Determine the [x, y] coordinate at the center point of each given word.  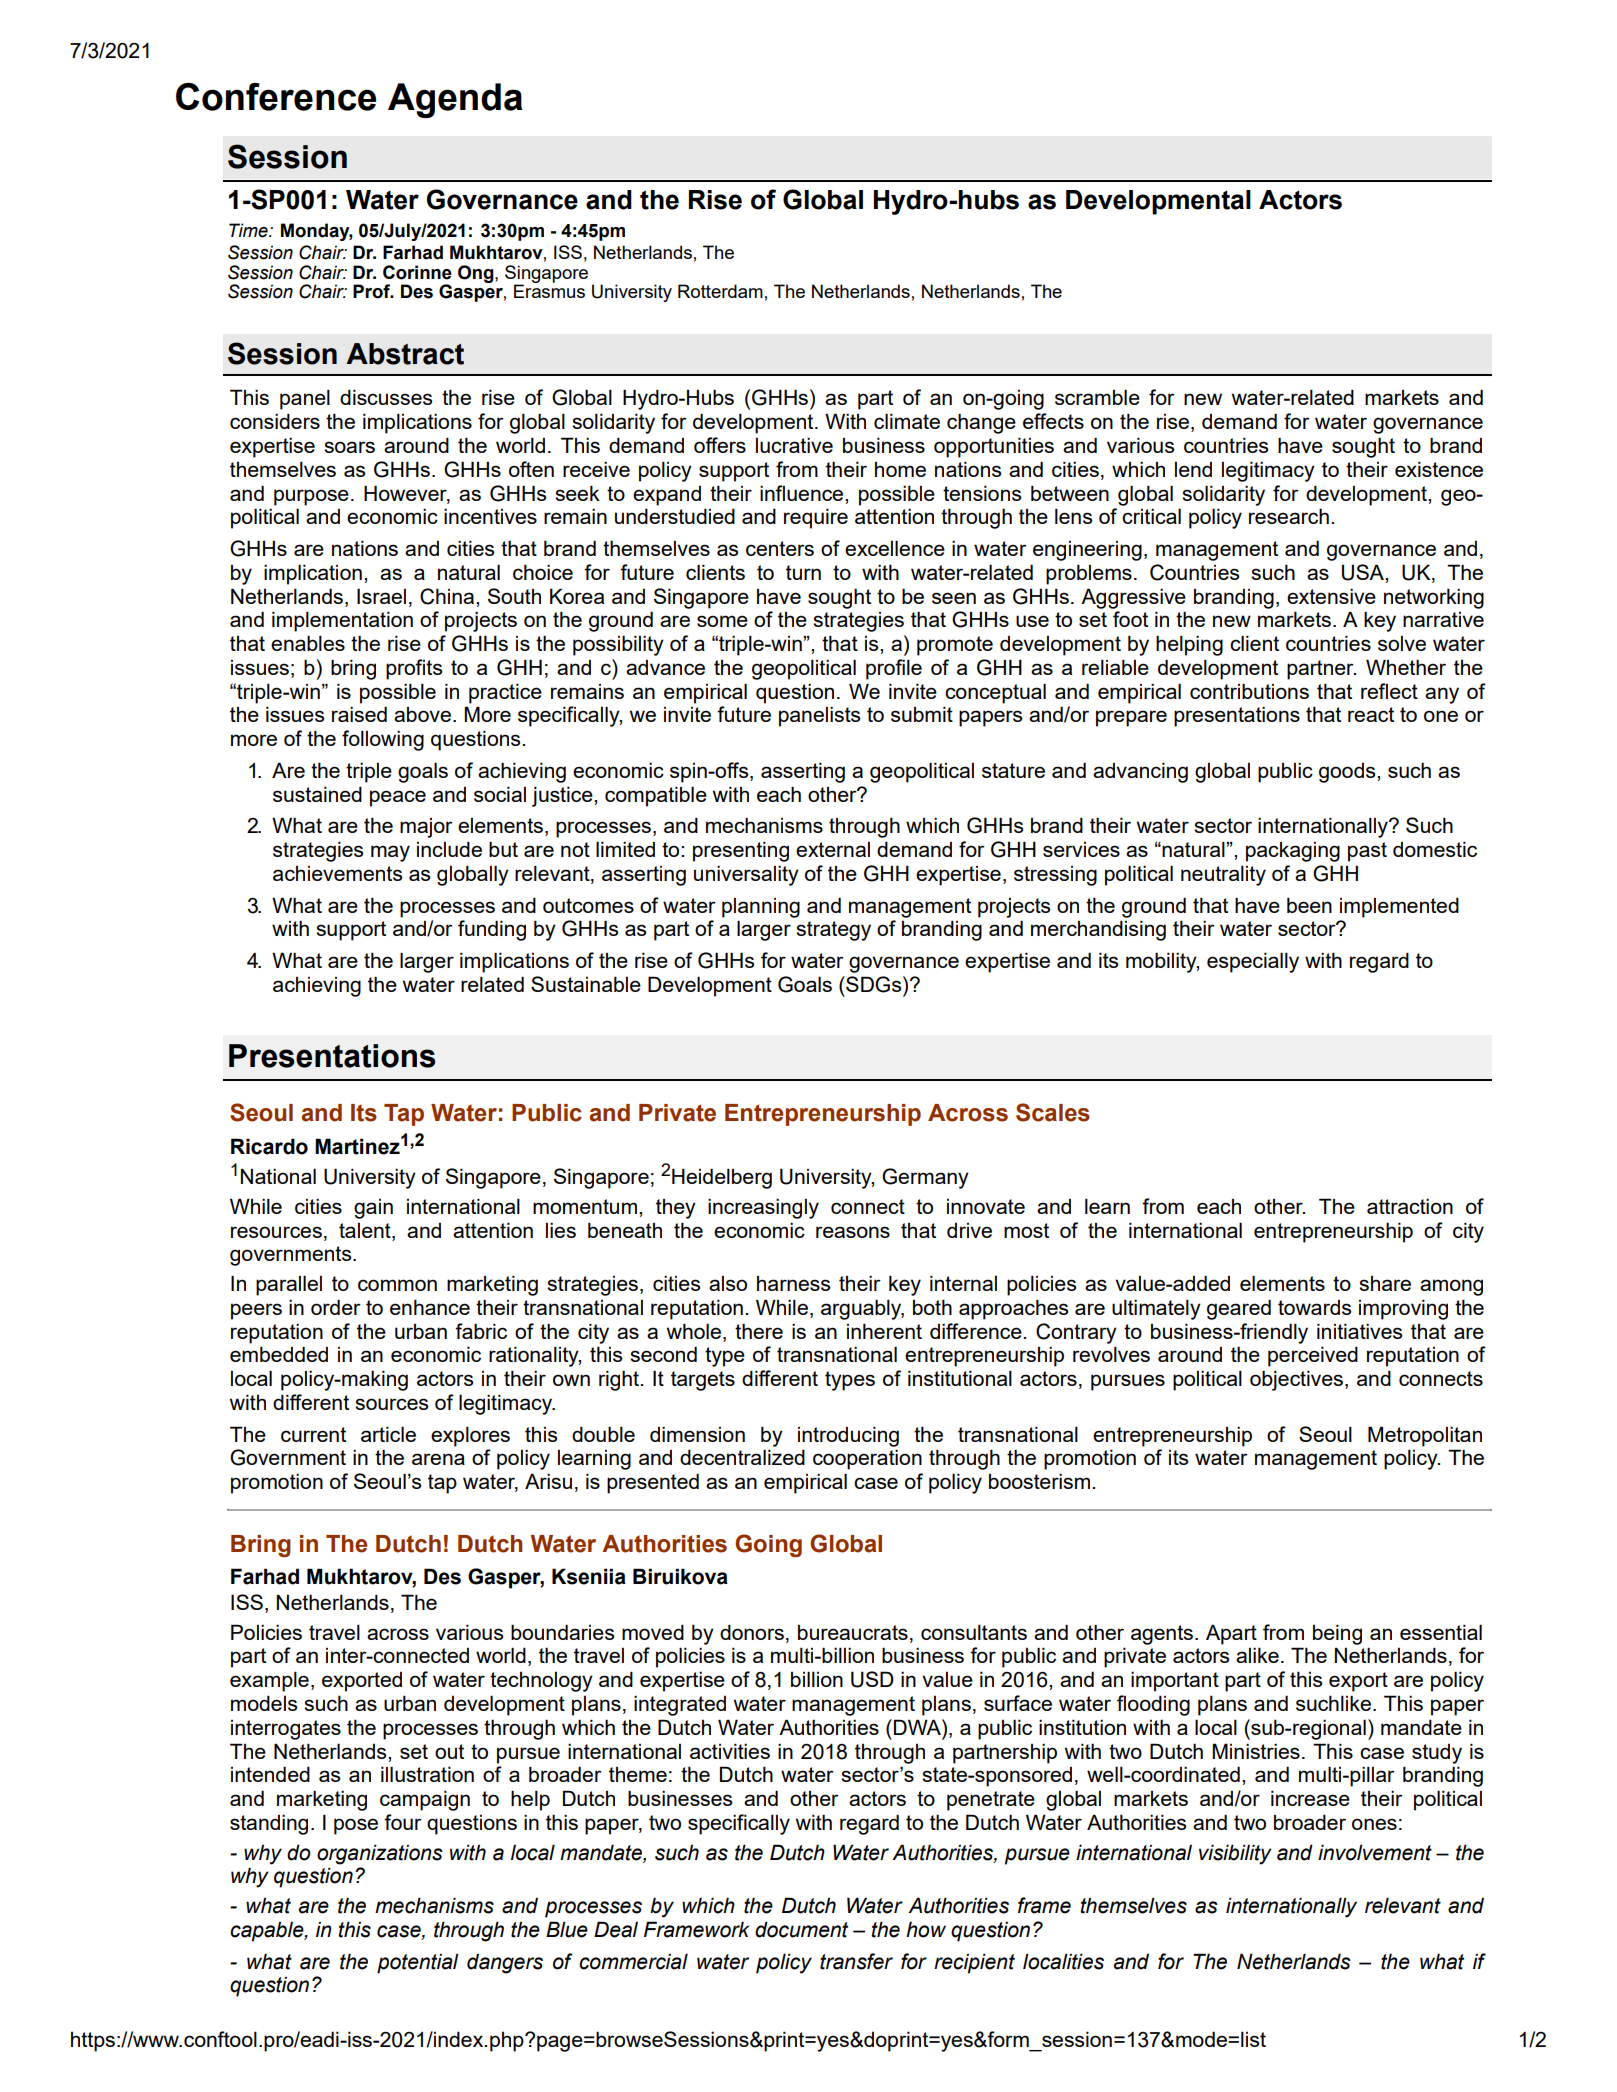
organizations [380, 1854]
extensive [1331, 596]
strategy [833, 931]
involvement [1375, 1852]
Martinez [357, 1146]
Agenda [455, 100]
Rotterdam [720, 291]
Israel [381, 596]
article [388, 1434]
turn [803, 572]
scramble [1097, 397]
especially [1253, 962]
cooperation [867, 1459]
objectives [1296, 1380]
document [801, 1929]
